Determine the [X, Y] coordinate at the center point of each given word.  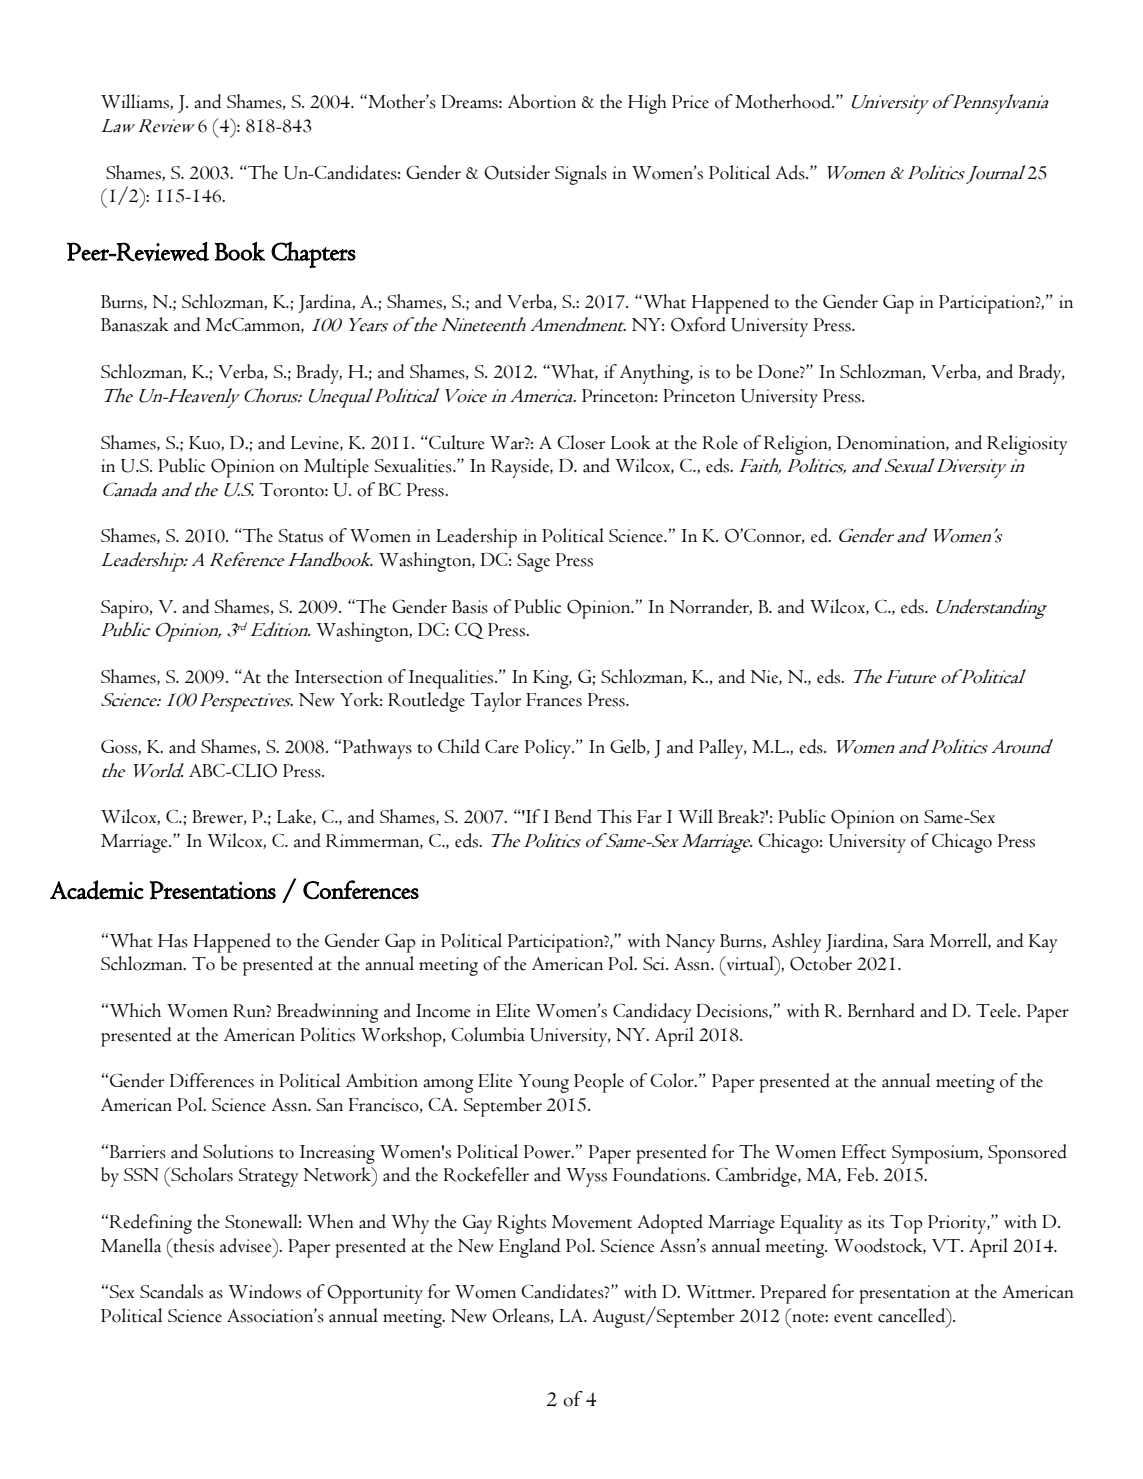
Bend [573, 816]
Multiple [336, 468]
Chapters [313, 255]
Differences [212, 1080]
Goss [120, 747]
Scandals [171, 1291]
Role [720, 442]
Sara [909, 941]
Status [300, 536]
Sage [533, 562]
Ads [791, 172]
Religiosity [1027, 445]
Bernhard [881, 1010]
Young [543, 1083]
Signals [581, 175]
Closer [581, 442]
